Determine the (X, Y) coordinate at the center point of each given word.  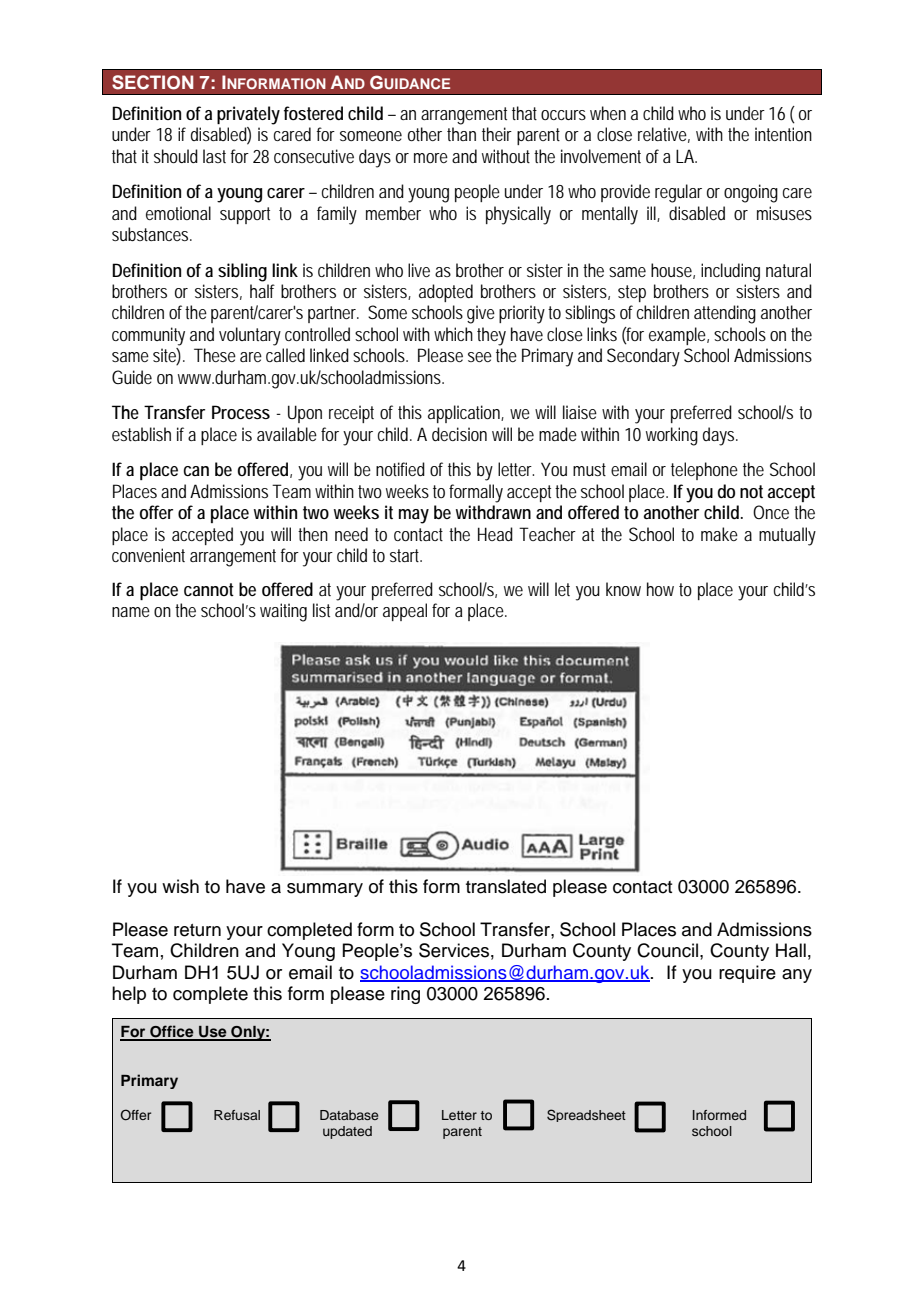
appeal (405, 612)
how (660, 589)
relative (662, 134)
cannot (209, 589)
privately (248, 115)
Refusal (237, 1115)
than (461, 134)
